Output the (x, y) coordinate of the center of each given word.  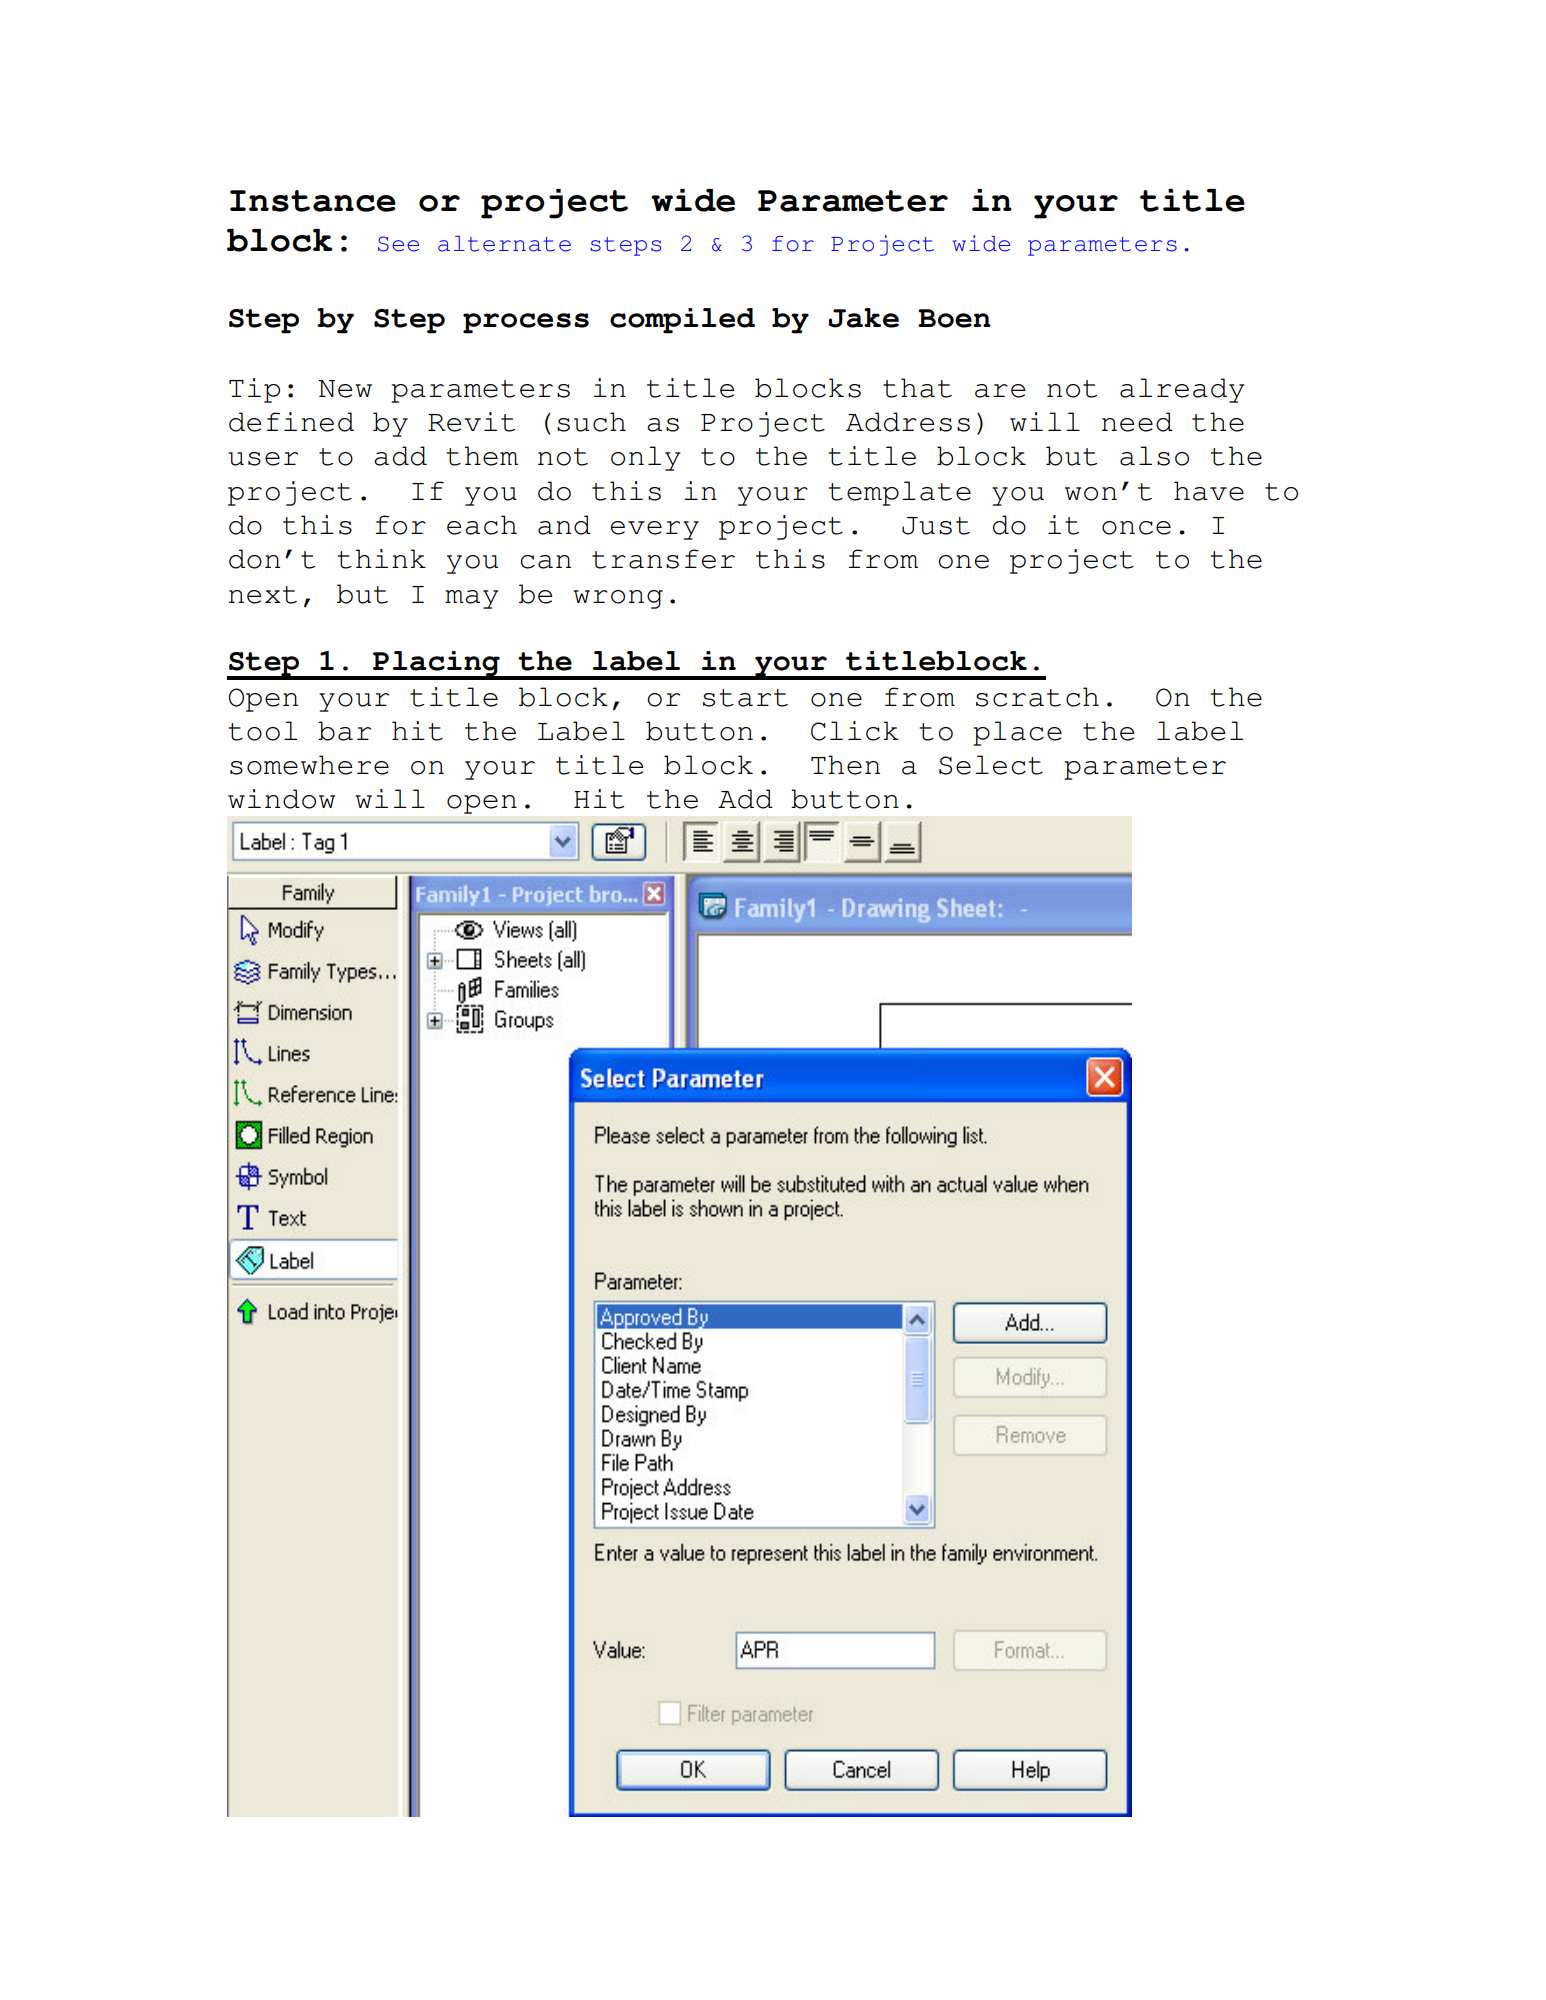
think (381, 559)
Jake (864, 318)
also (1154, 456)
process (526, 323)
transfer (663, 559)
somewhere (309, 765)
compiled (682, 321)
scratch (1037, 697)
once (1136, 528)
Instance (313, 201)
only (645, 458)
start (745, 698)
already (1182, 390)
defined (291, 422)
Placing (436, 665)
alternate (504, 244)
